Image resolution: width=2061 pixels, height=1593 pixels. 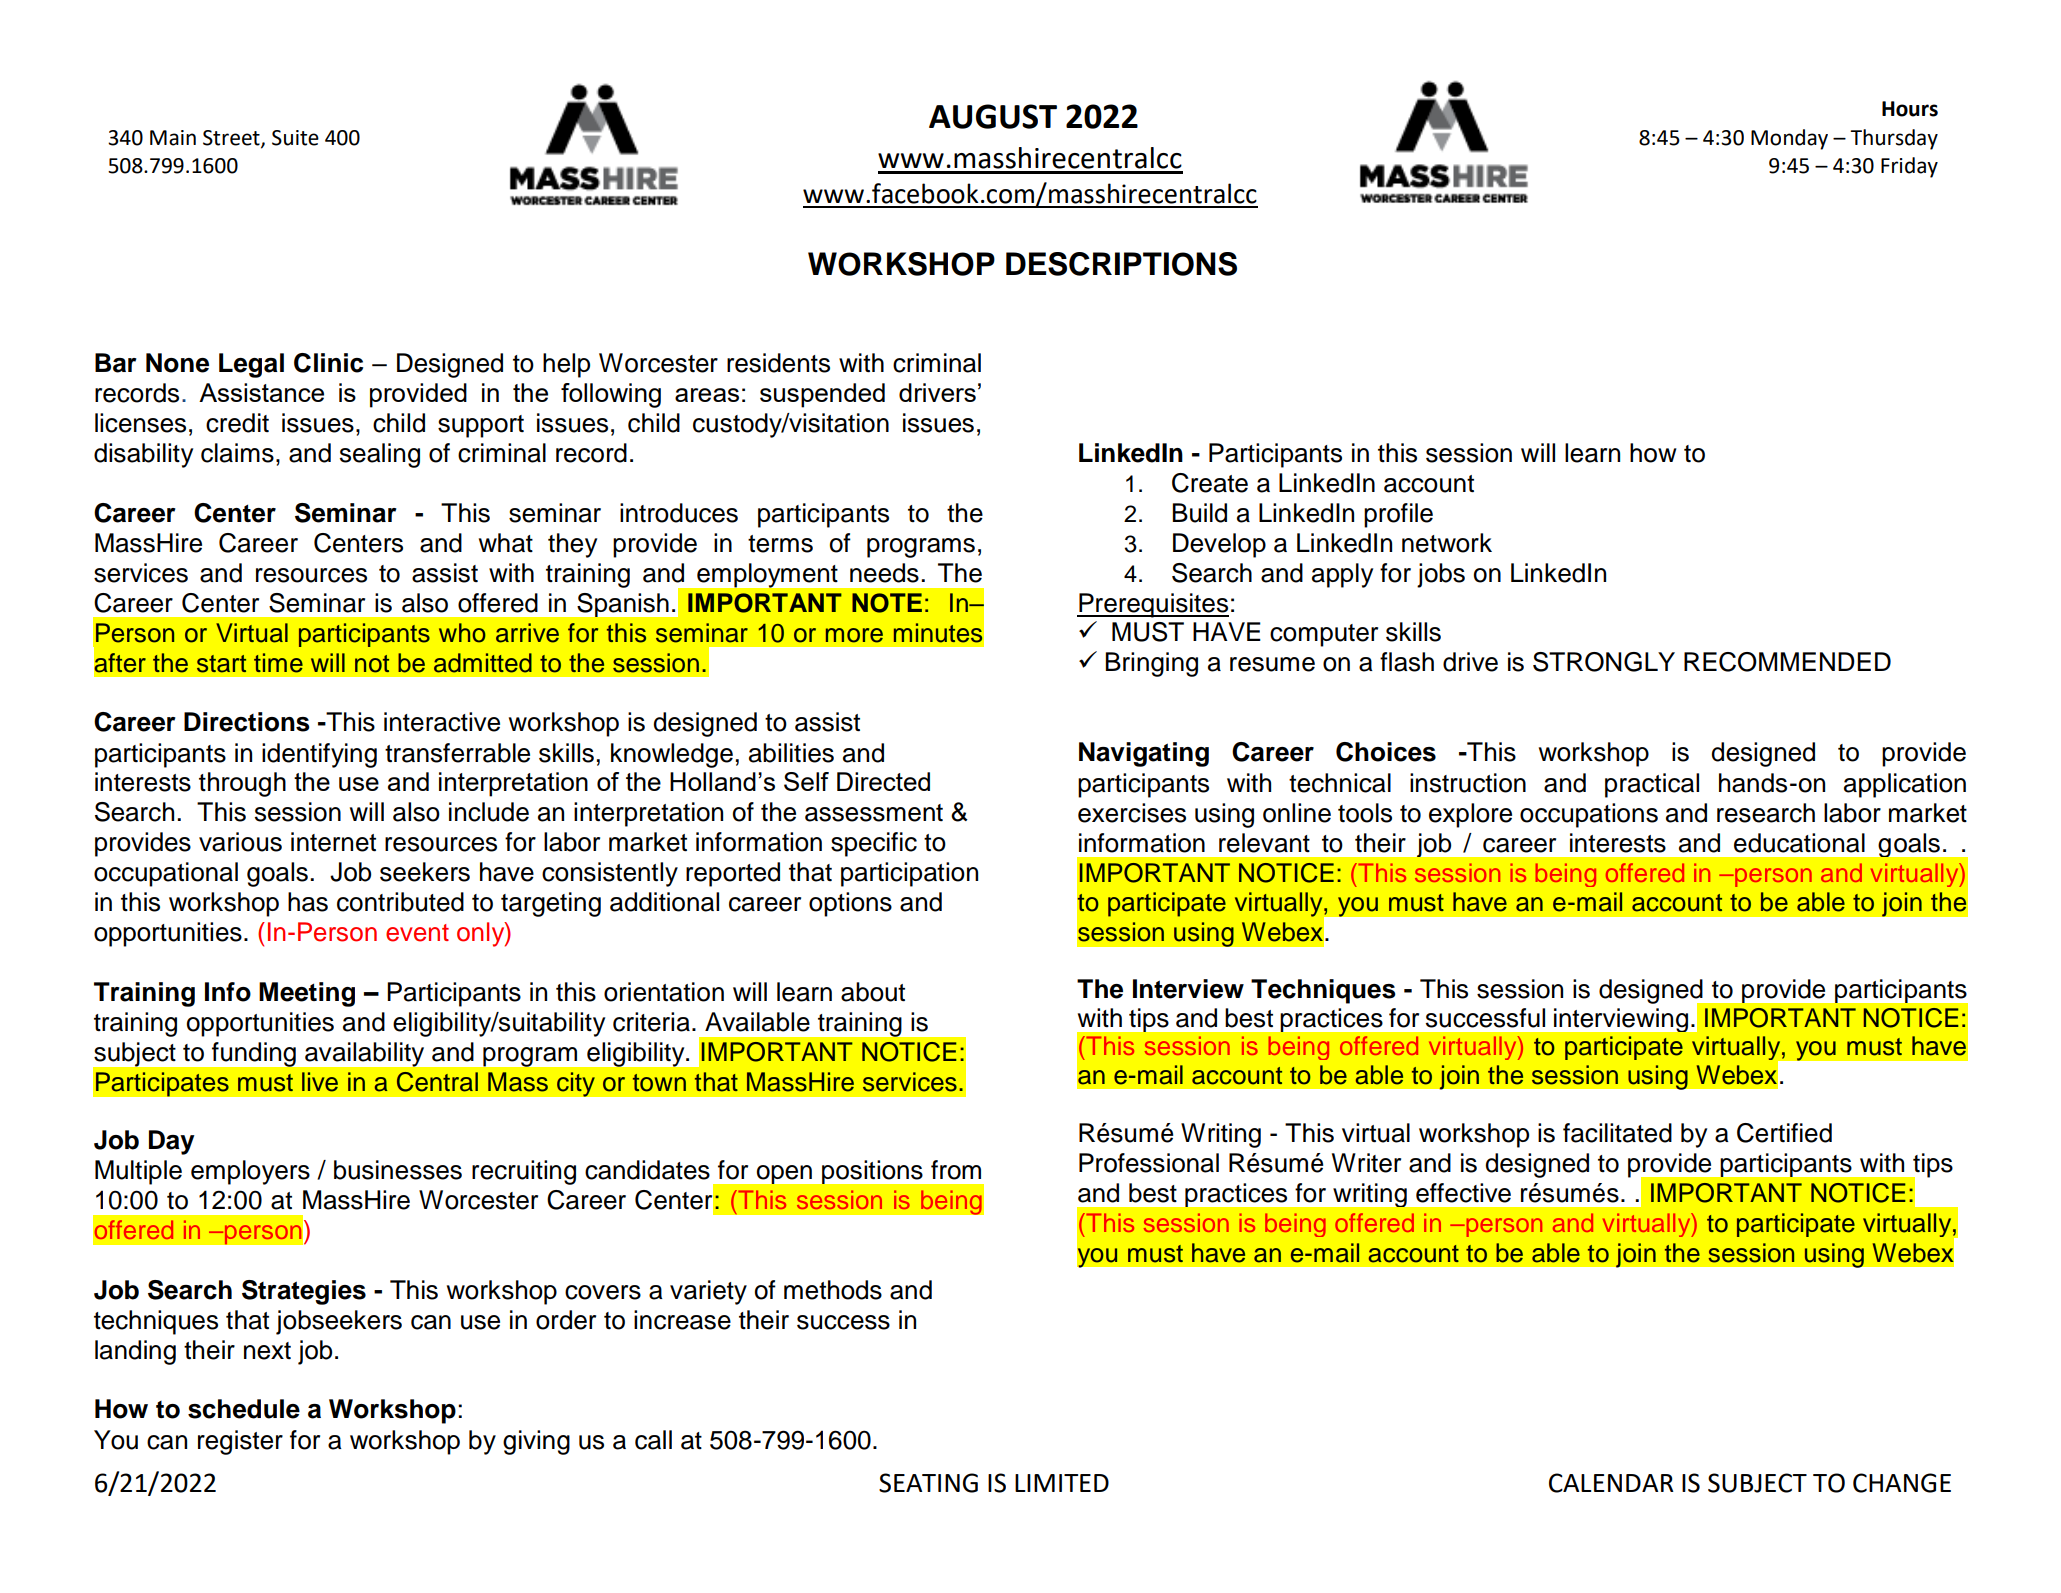 What do you see at coordinates (1617, 1133) in the page?
I see `facilitated` at bounding box center [1617, 1133].
